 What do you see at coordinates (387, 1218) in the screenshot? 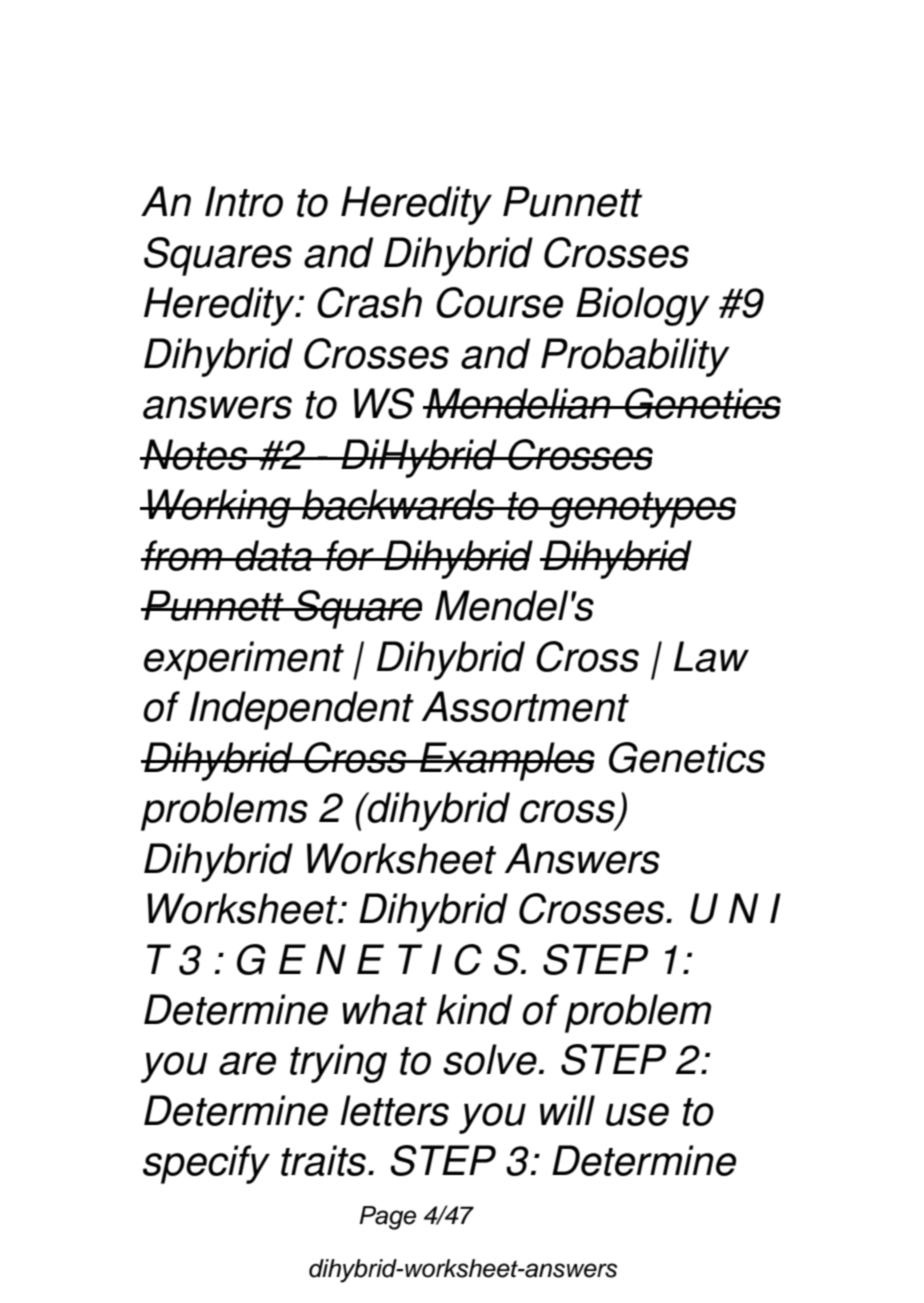
I see `Page` at bounding box center [387, 1218].
